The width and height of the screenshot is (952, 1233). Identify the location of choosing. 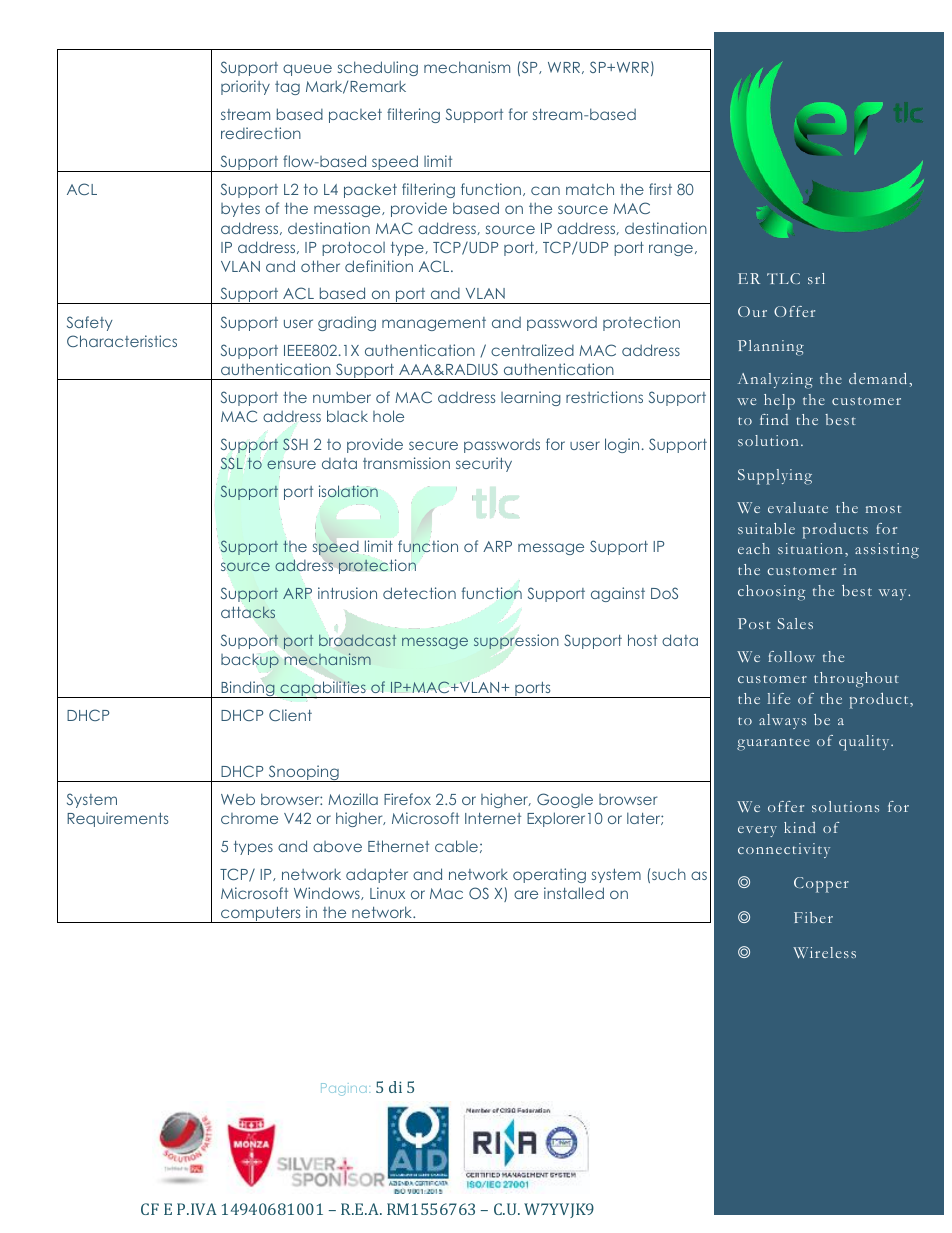
(771, 593).
